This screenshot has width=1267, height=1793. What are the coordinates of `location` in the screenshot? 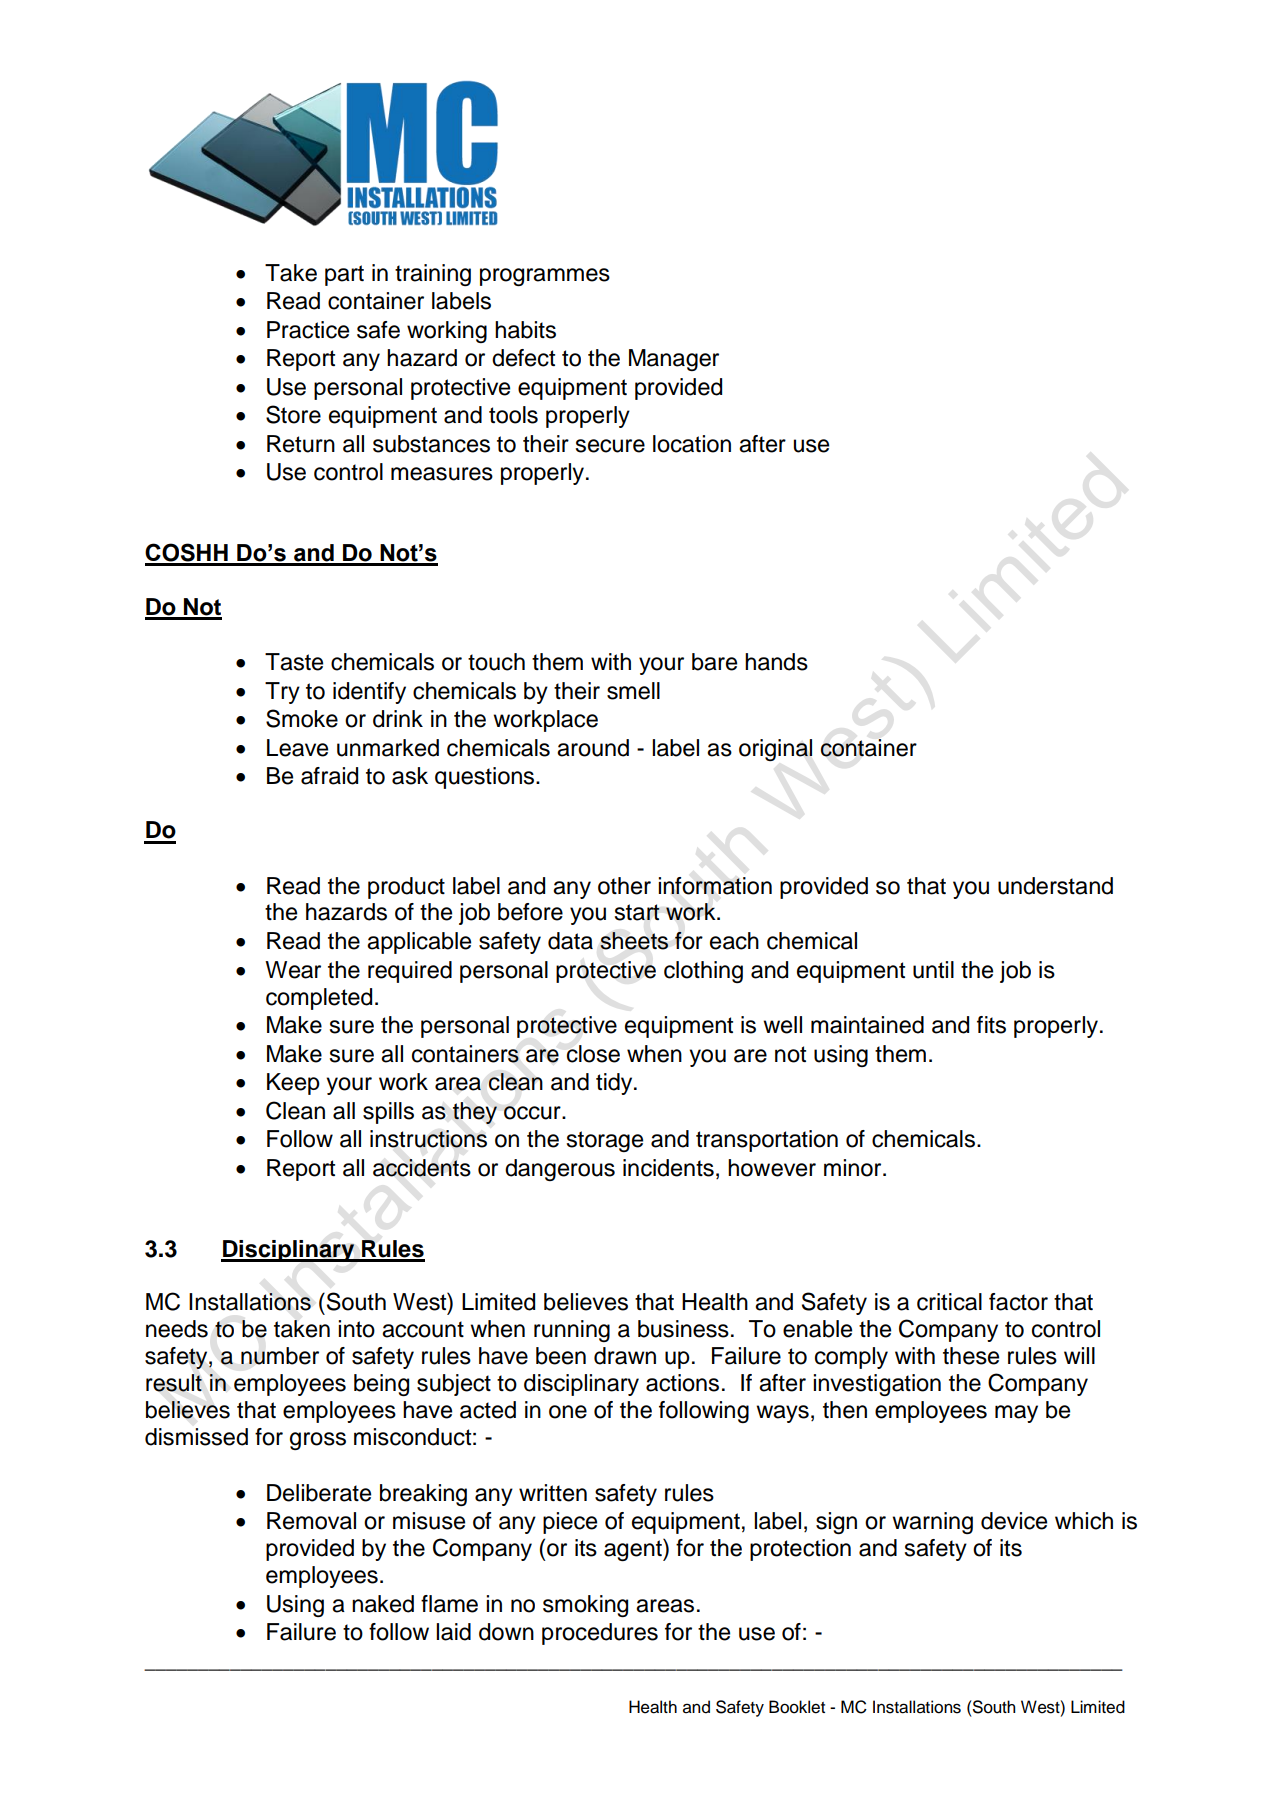 It's located at (692, 444).
